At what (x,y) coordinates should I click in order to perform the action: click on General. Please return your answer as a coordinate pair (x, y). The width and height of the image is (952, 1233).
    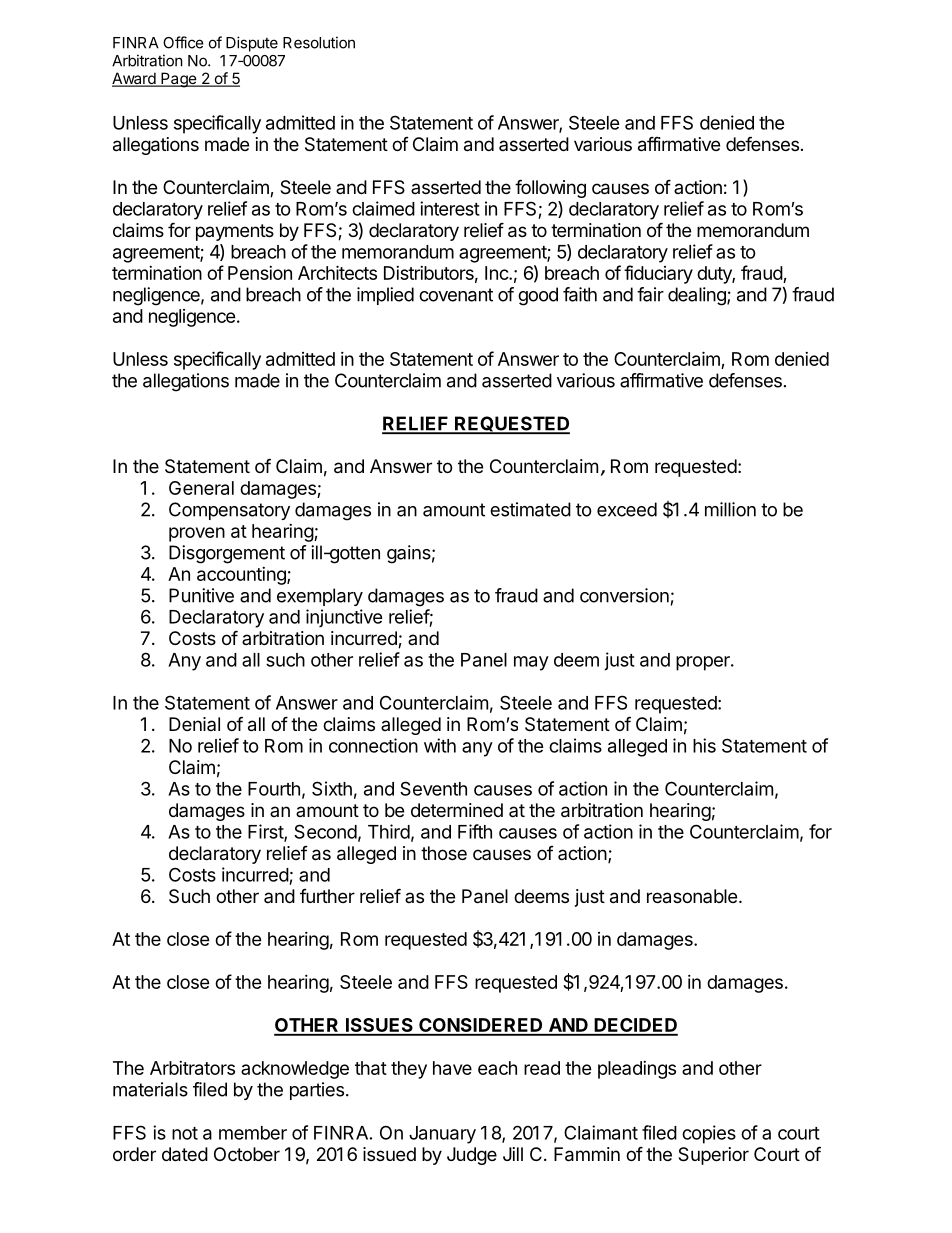
    Looking at the image, I should click on (201, 488).
